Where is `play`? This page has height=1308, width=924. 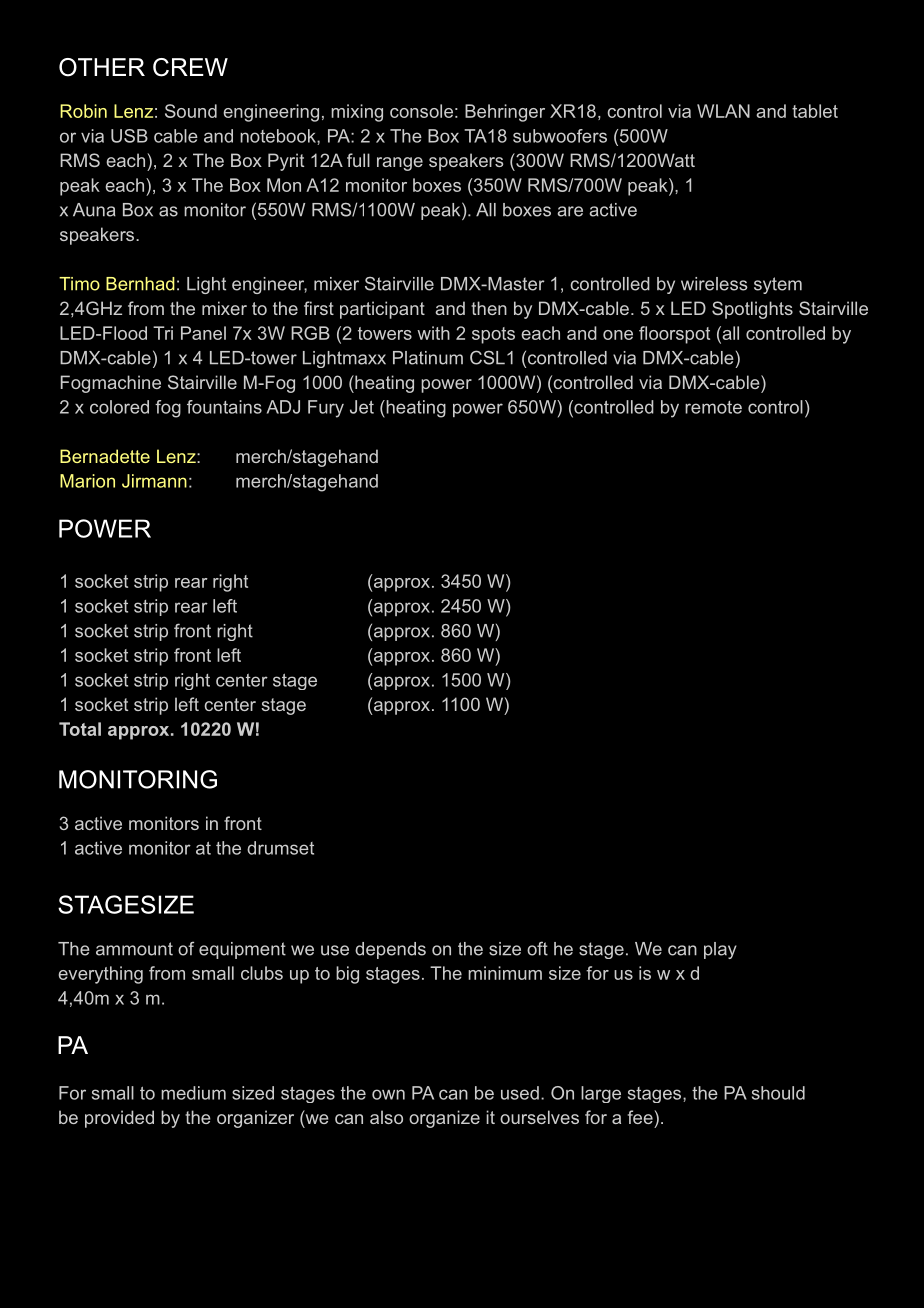 play is located at coordinates (720, 950).
